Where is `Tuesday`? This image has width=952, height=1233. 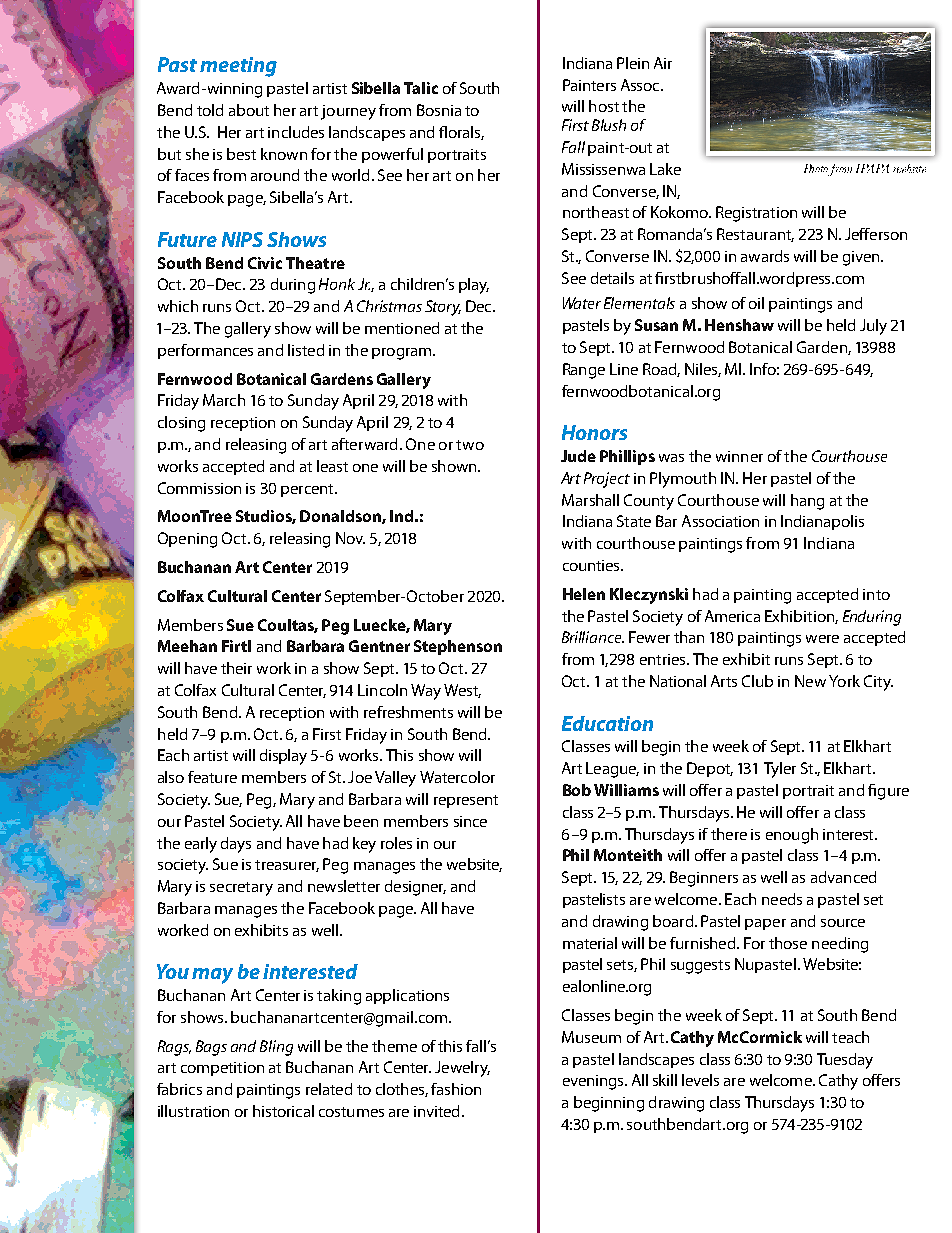 Tuesday is located at coordinates (845, 1061).
